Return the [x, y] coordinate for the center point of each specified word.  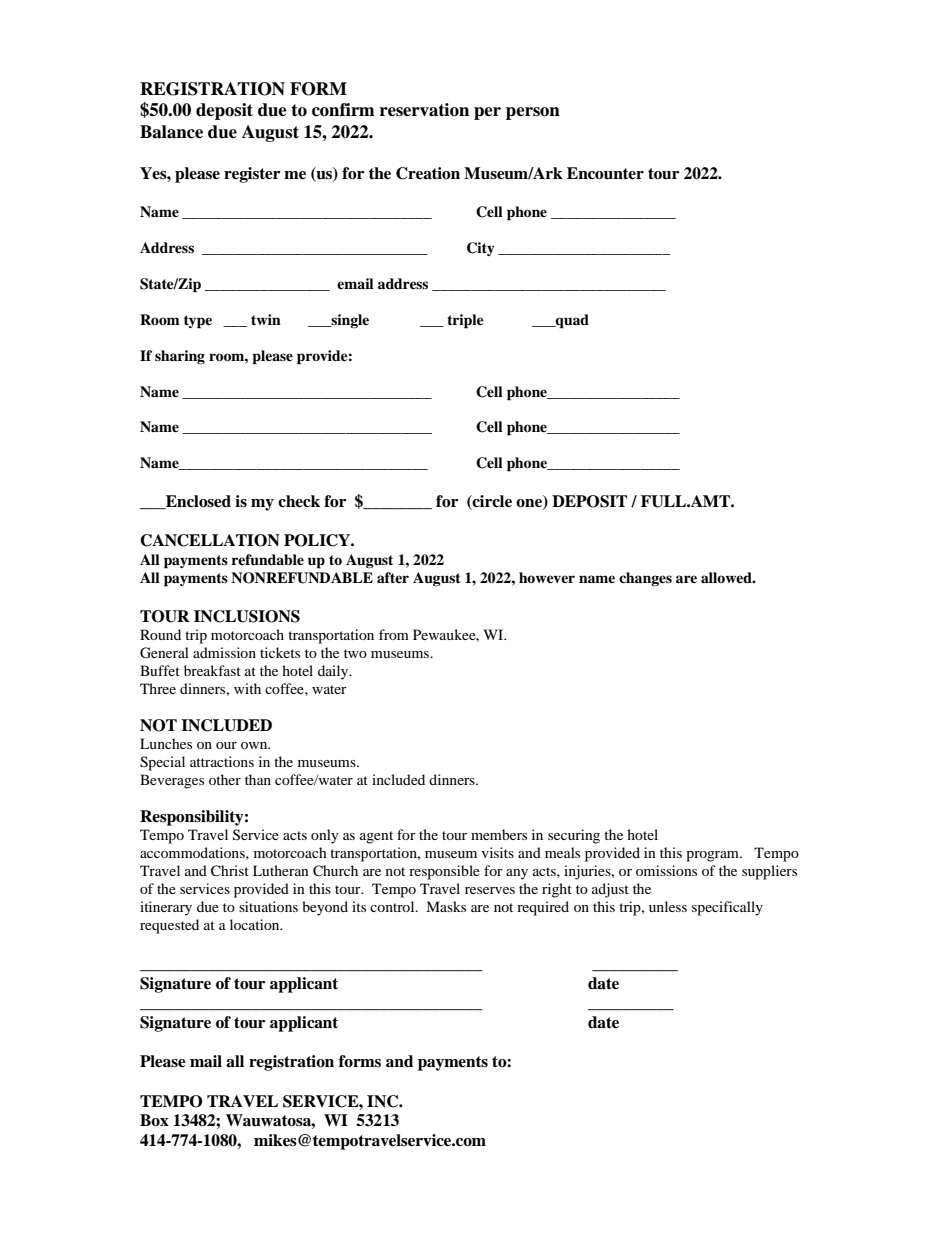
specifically [727, 908]
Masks [446, 906]
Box [154, 1120]
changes [645, 579]
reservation [424, 110]
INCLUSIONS [247, 616]
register [252, 175]
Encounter [605, 173]
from [394, 634]
